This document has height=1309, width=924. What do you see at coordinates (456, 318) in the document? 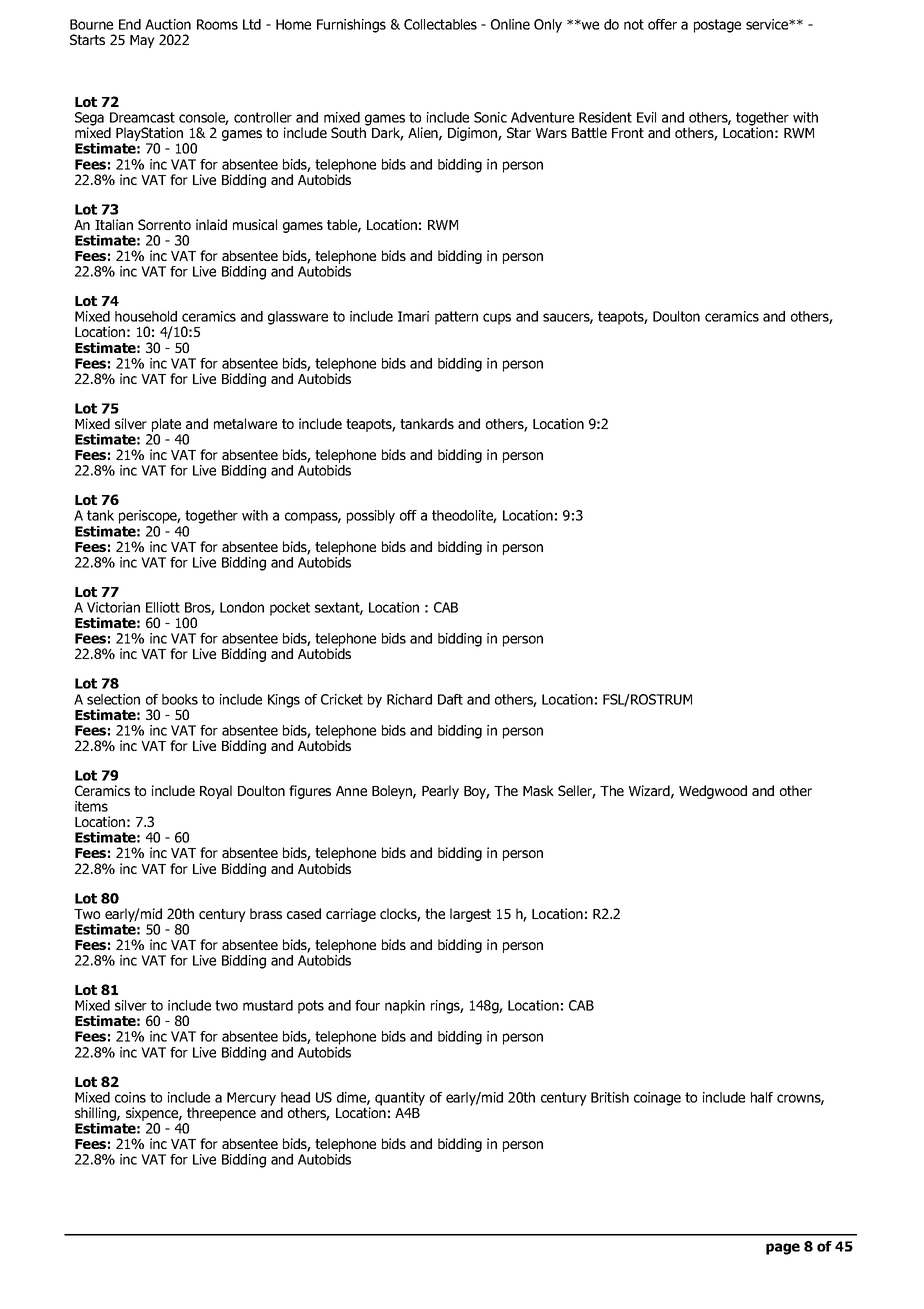
I see `pattern` at bounding box center [456, 318].
